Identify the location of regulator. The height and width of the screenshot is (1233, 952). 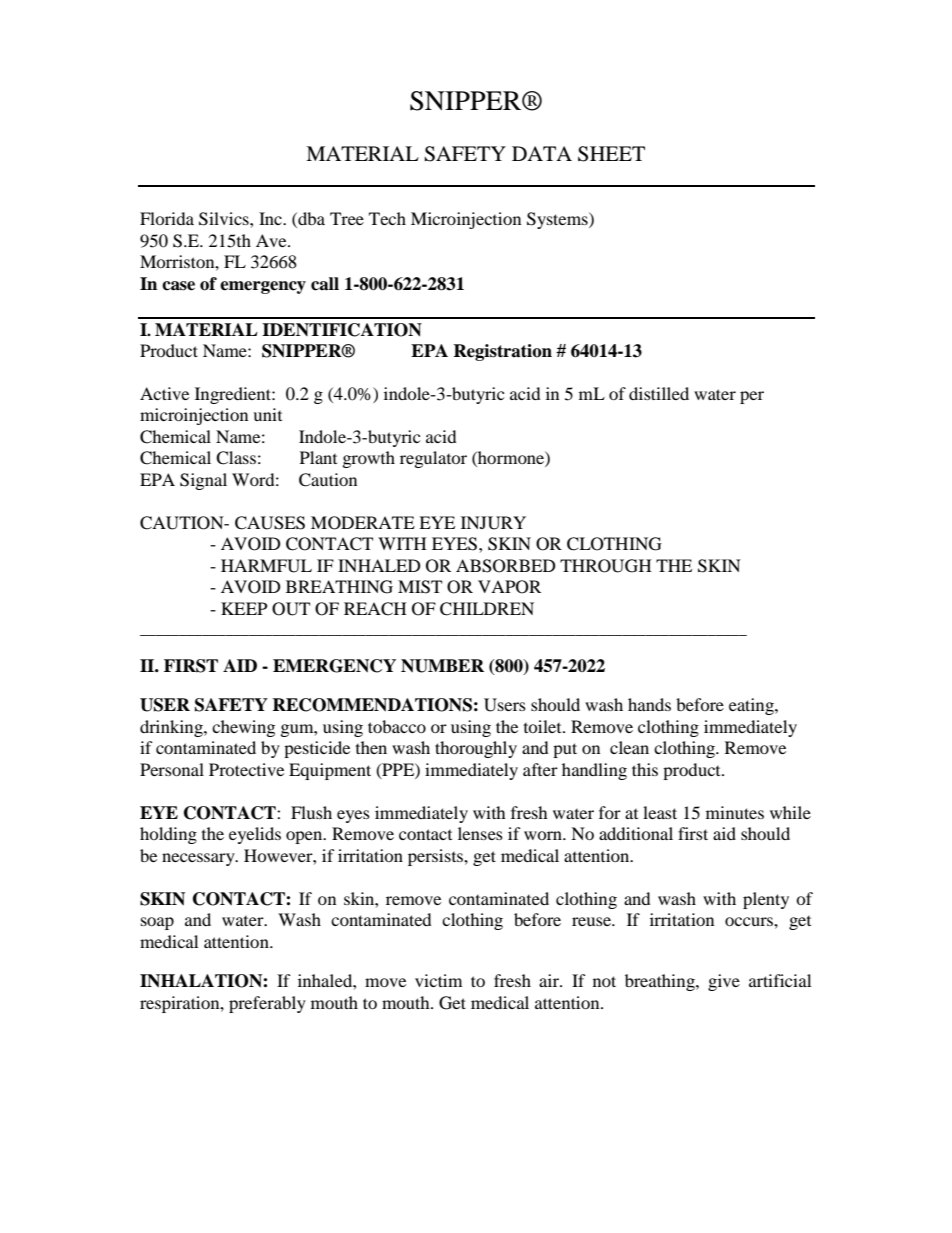
(433, 459).
